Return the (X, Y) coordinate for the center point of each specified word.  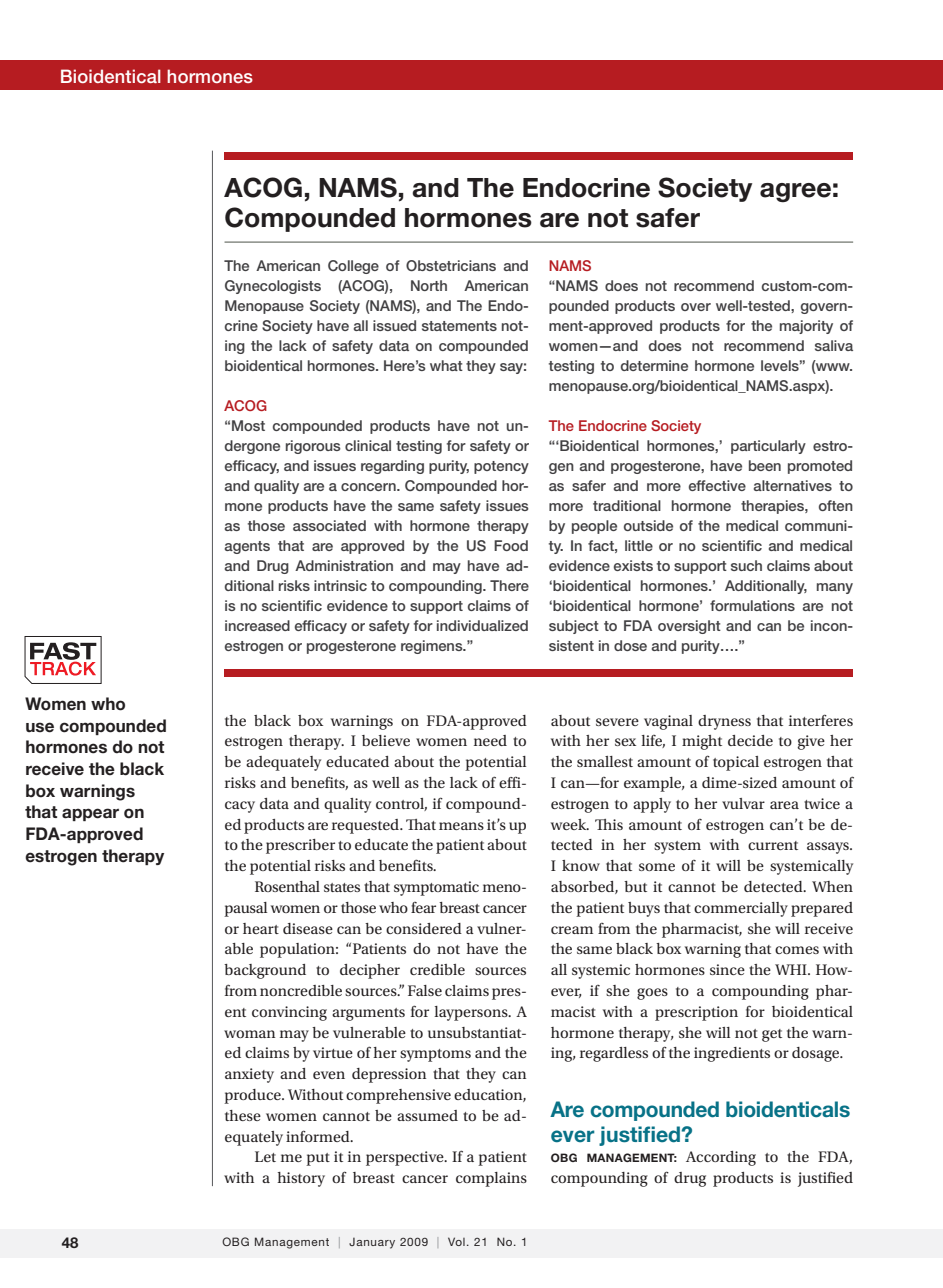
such (746, 565)
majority (806, 327)
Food (511, 545)
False (425, 990)
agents (247, 547)
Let (265, 1156)
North (429, 285)
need (490, 740)
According (721, 1158)
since (727, 969)
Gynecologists (273, 287)
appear (90, 814)
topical (736, 763)
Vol (456, 1241)
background (265, 971)
